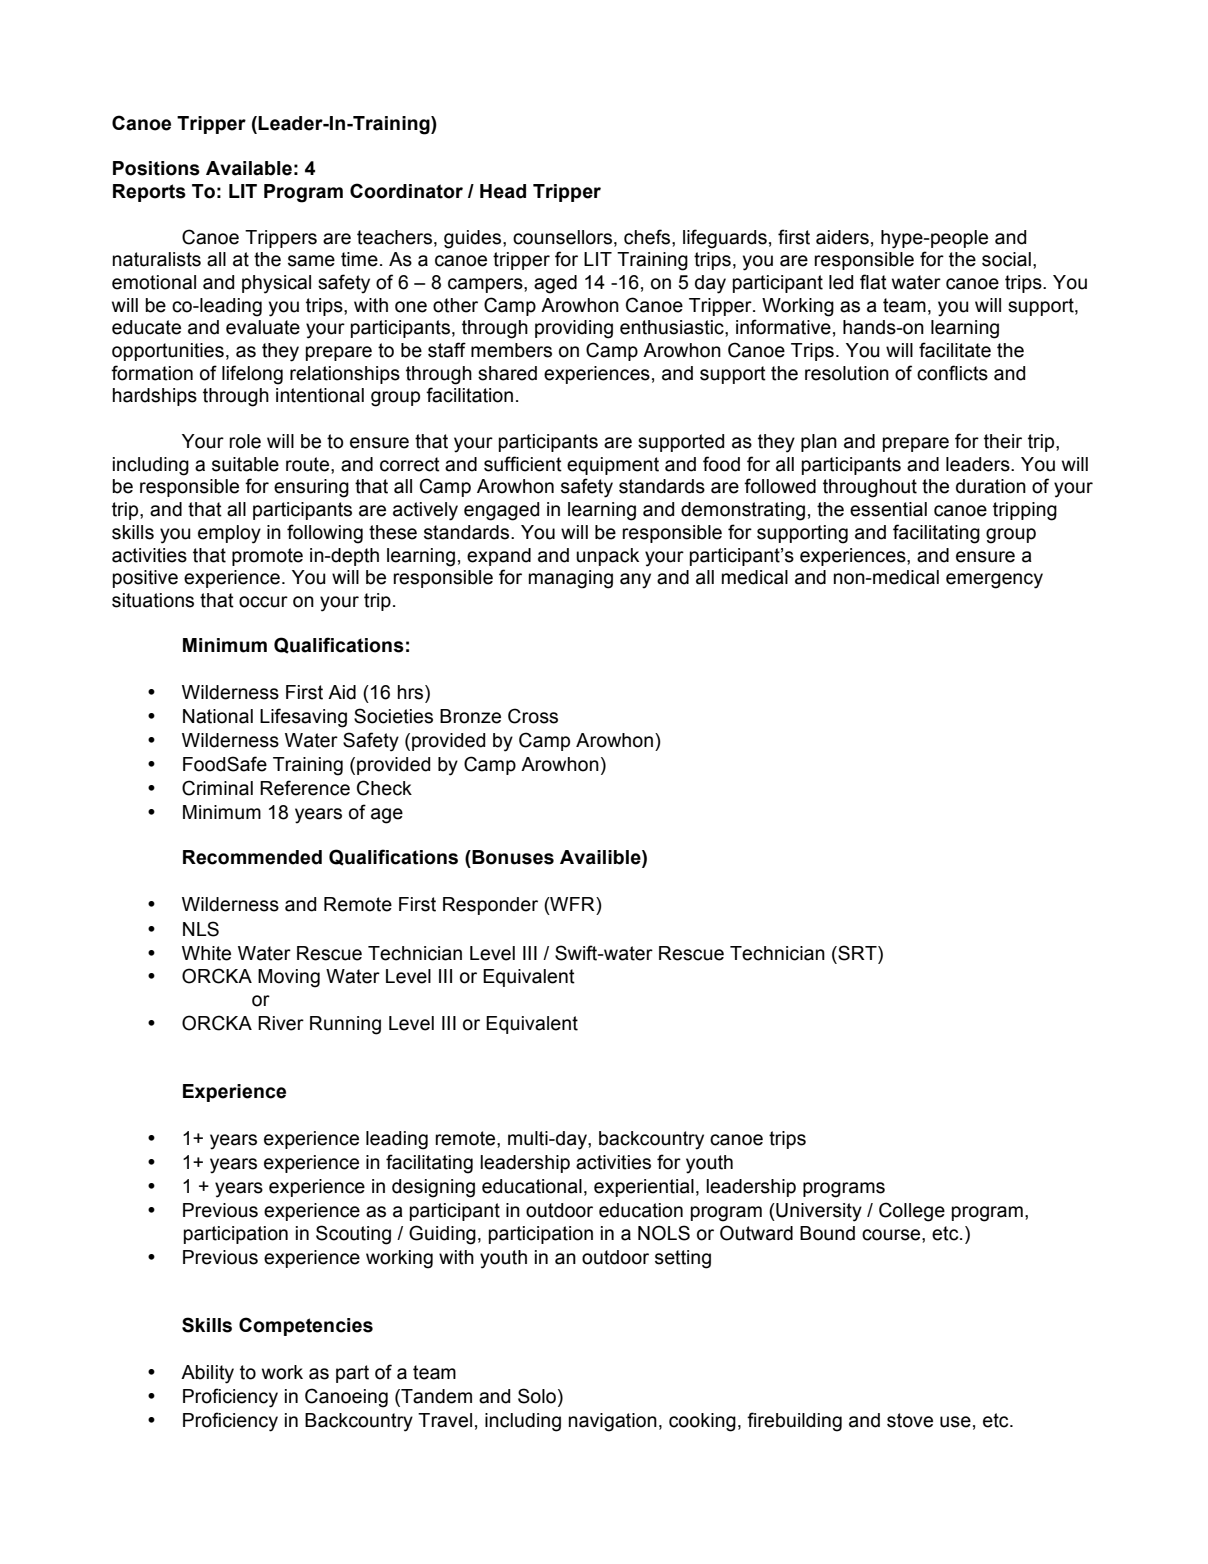 This screenshot has height=1564, width=1208. What do you see at coordinates (571, 579) in the screenshot?
I see `managing` at bounding box center [571, 579].
